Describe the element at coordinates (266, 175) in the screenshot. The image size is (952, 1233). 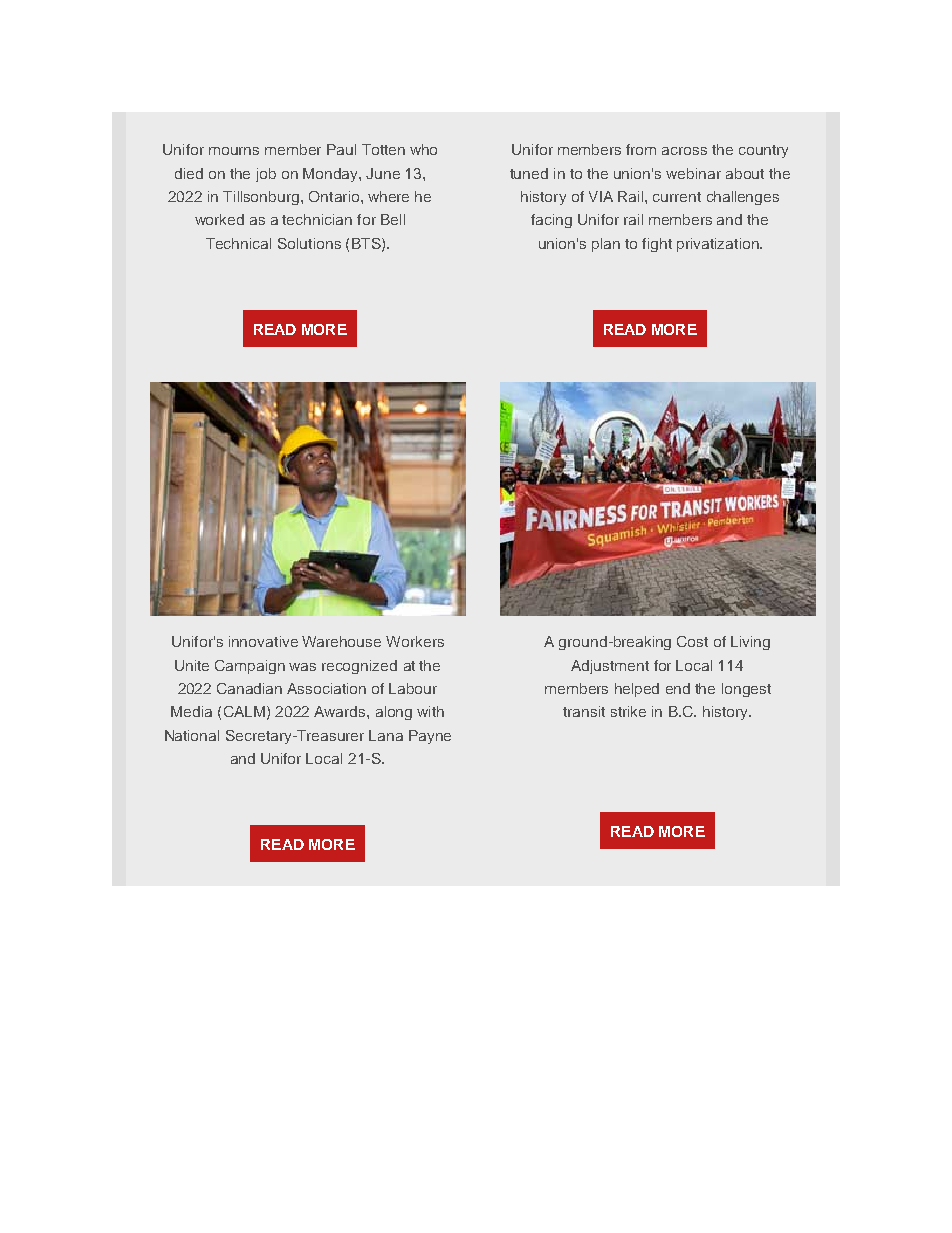
I see `job` at that location.
